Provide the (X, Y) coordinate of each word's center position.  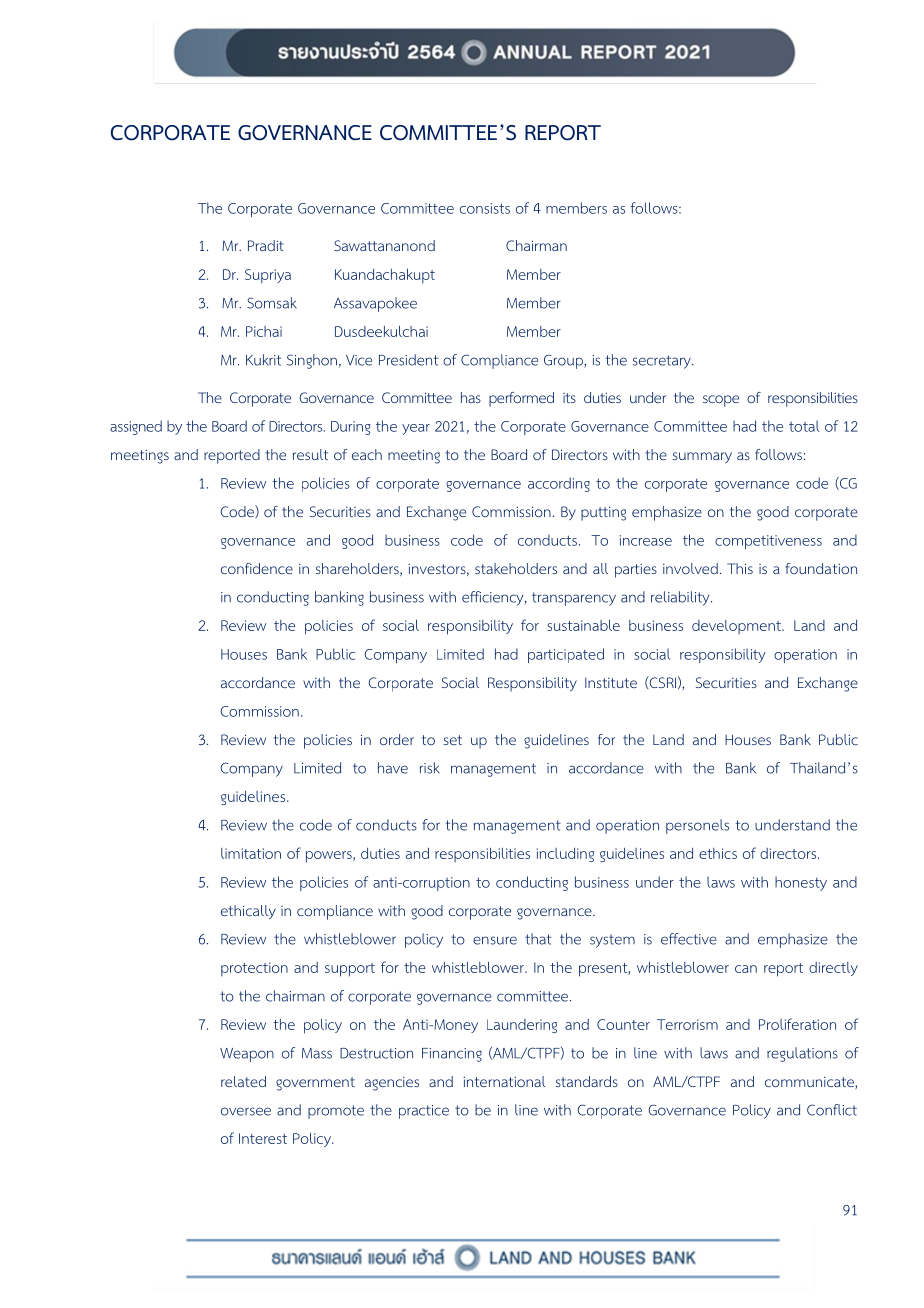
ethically (248, 912)
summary (702, 457)
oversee (246, 1111)
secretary (663, 362)
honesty (801, 883)
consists (485, 208)
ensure (495, 940)
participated (566, 655)
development (737, 627)
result (310, 454)
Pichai (264, 331)
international (504, 1081)
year (416, 429)
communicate (810, 1083)
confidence (257, 568)
